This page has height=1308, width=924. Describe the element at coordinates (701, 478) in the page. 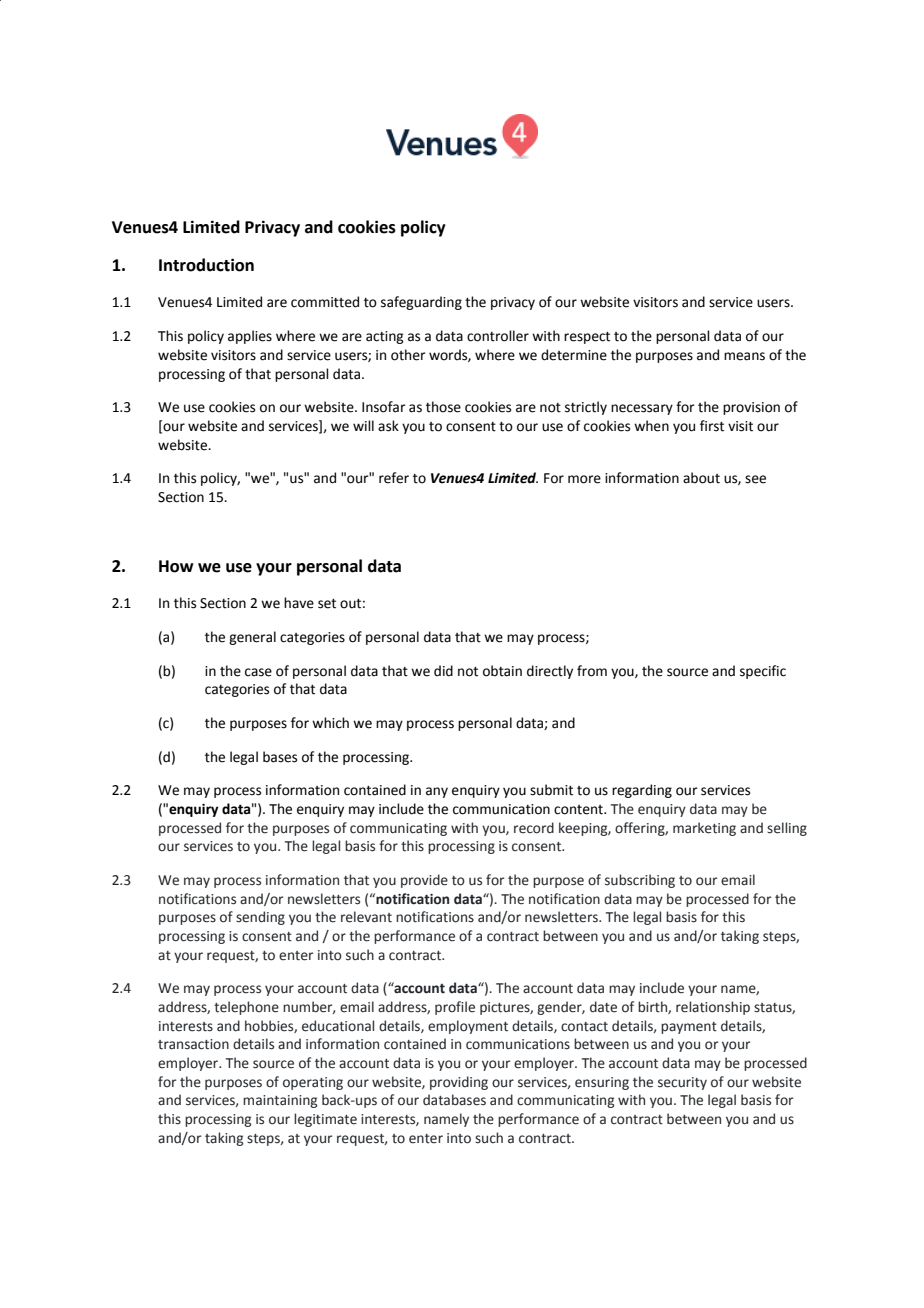

I see `about` at that location.
